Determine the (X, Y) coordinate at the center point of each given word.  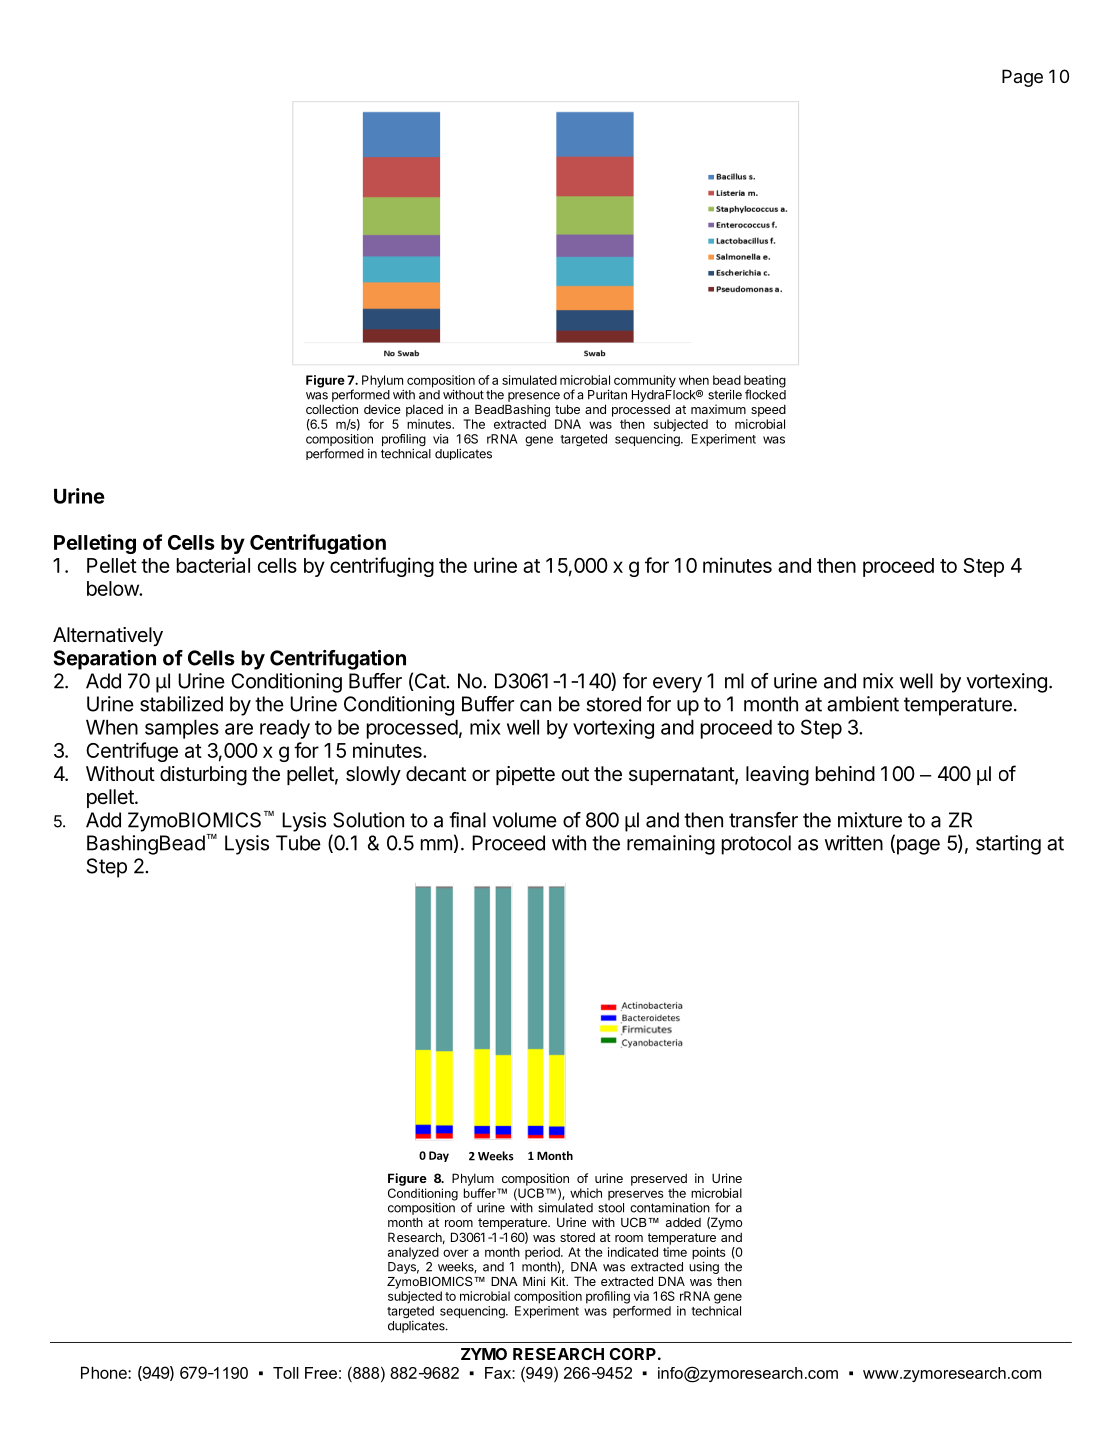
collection (332, 409)
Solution (368, 820)
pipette (525, 775)
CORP (633, 1354)
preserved (659, 1179)
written (854, 843)
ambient (863, 704)
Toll (286, 1373)
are (239, 729)
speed (768, 410)
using (704, 1267)
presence (534, 397)
